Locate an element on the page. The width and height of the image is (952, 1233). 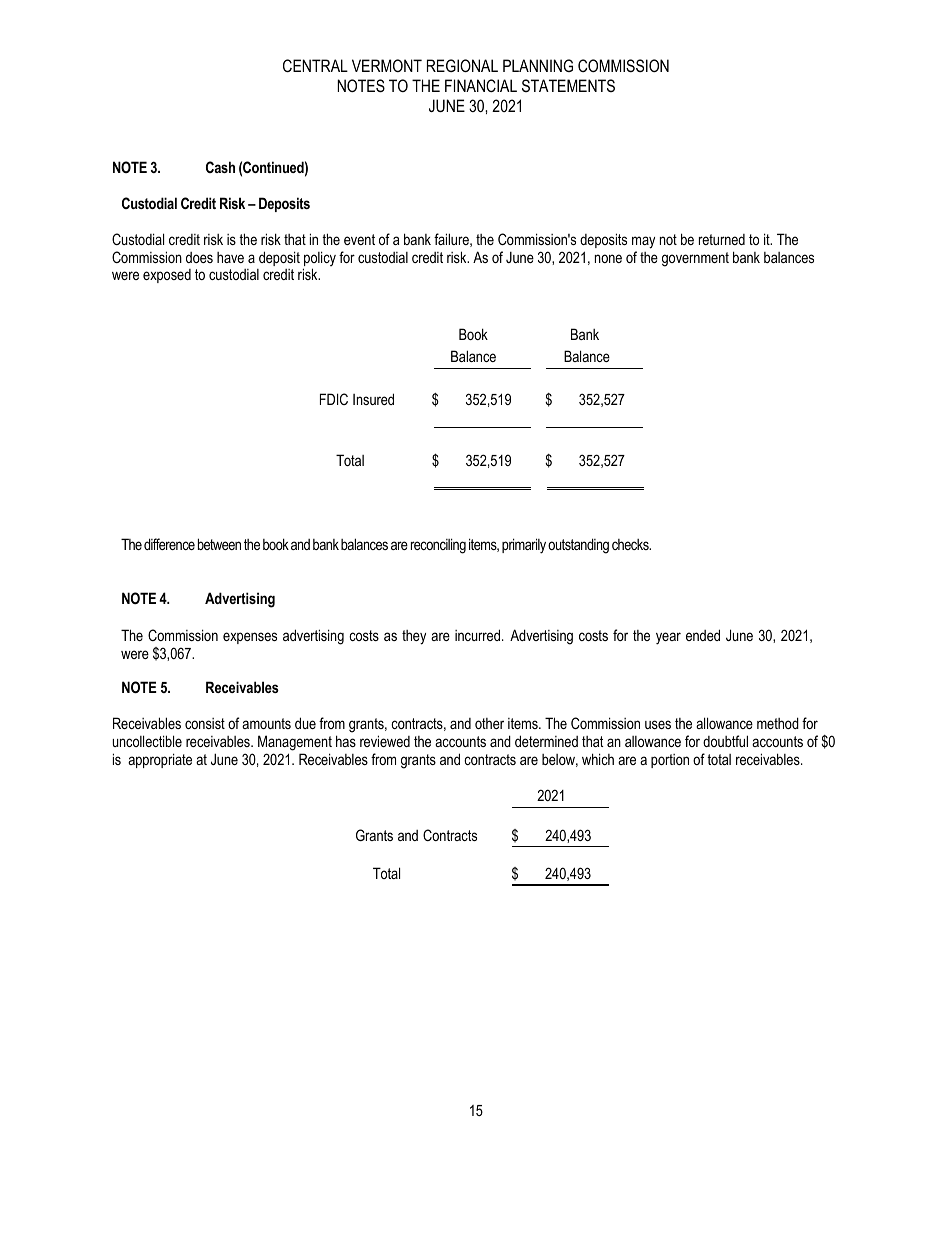
event is located at coordinates (359, 239).
